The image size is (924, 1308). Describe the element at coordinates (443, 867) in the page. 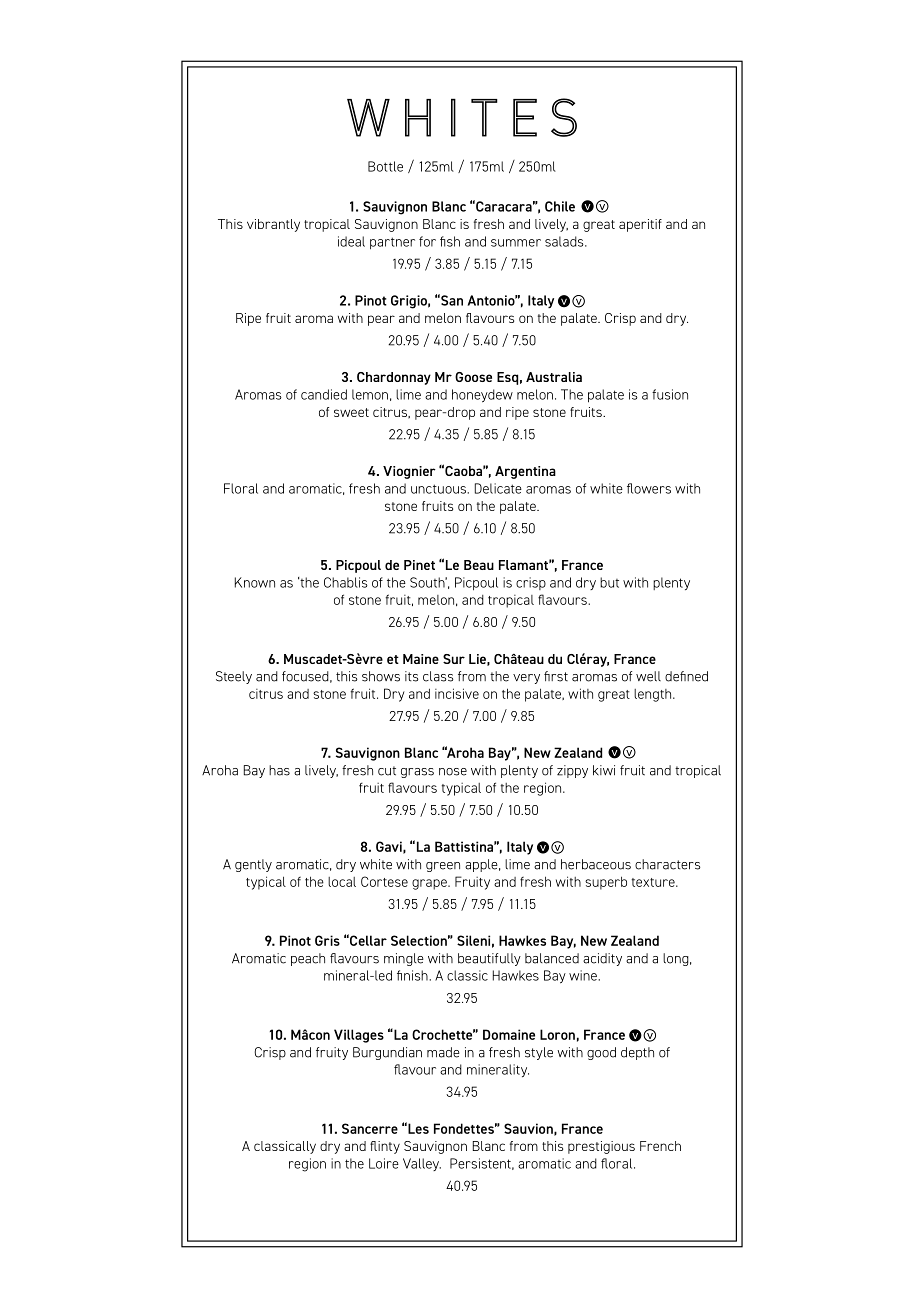

I see `green` at that location.
